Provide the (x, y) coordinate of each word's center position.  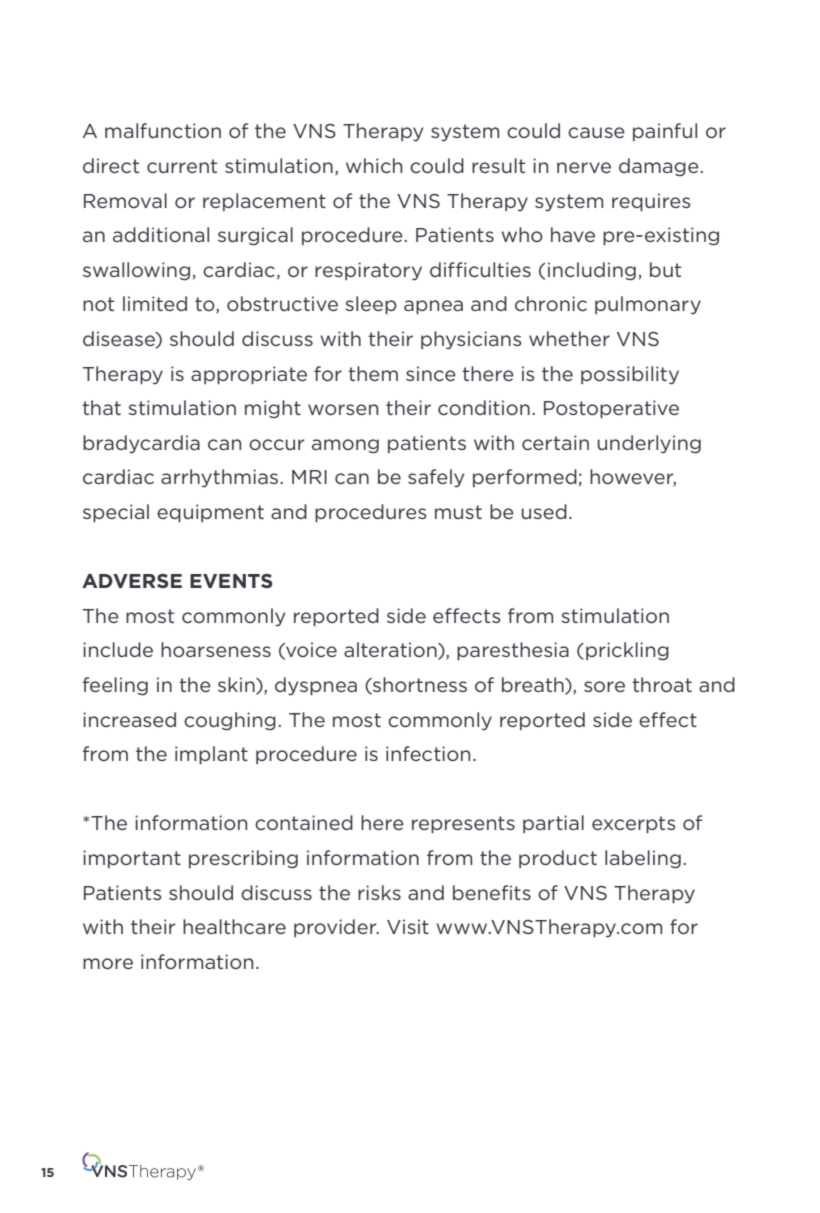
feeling (115, 686)
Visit (408, 926)
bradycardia (141, 444)
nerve (584, 167)
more (108, 963)
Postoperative (611, 409)
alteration (391, 651)
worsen (343, 409)
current (182, 166)
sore (604, 686)
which (374, 165)
